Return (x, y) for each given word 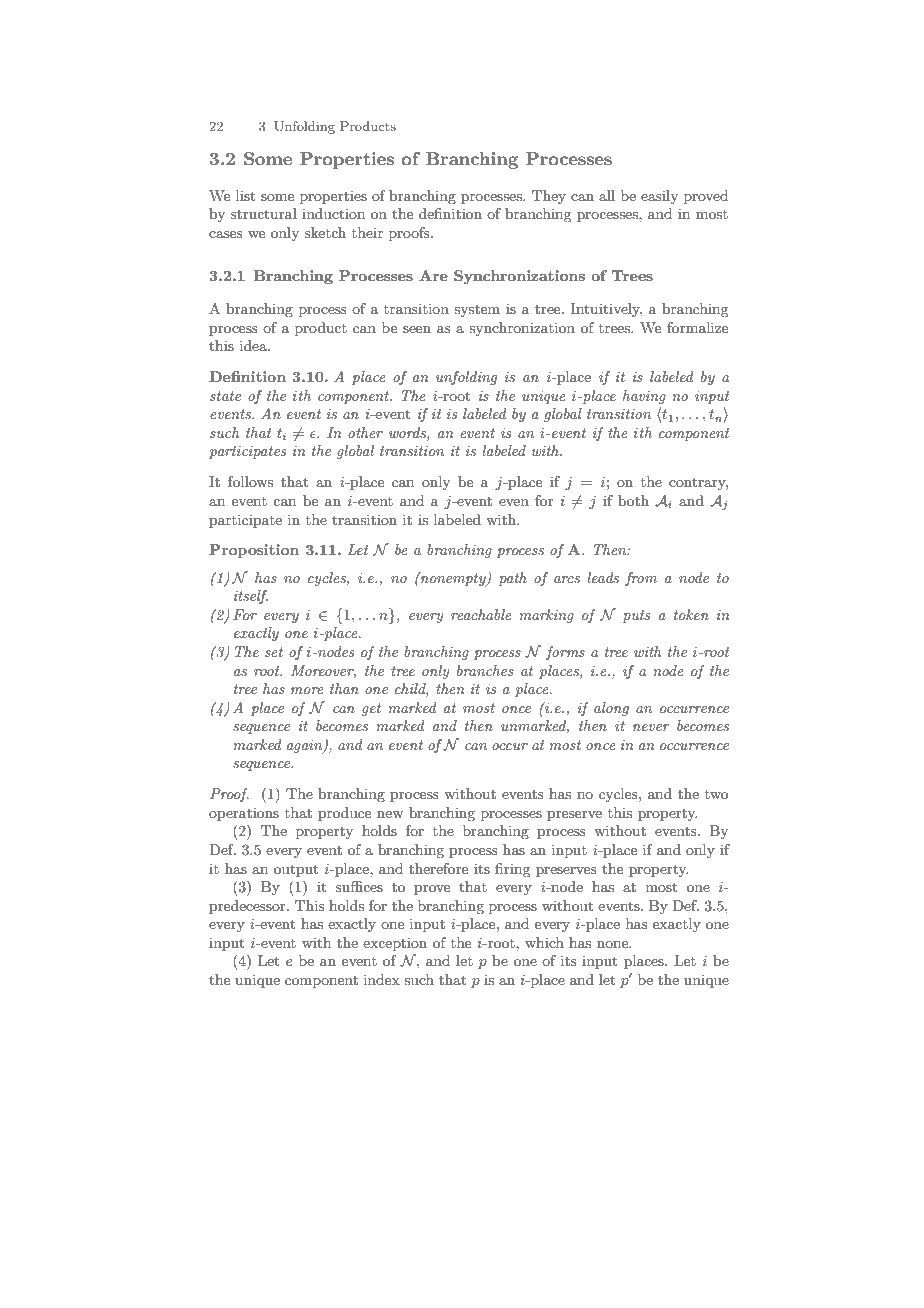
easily (659, 197)
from (641, 579)
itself (250, 597)
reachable (481, 614)
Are (433, 275)
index (382, 979)
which (544, 942)
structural (264, 213)
